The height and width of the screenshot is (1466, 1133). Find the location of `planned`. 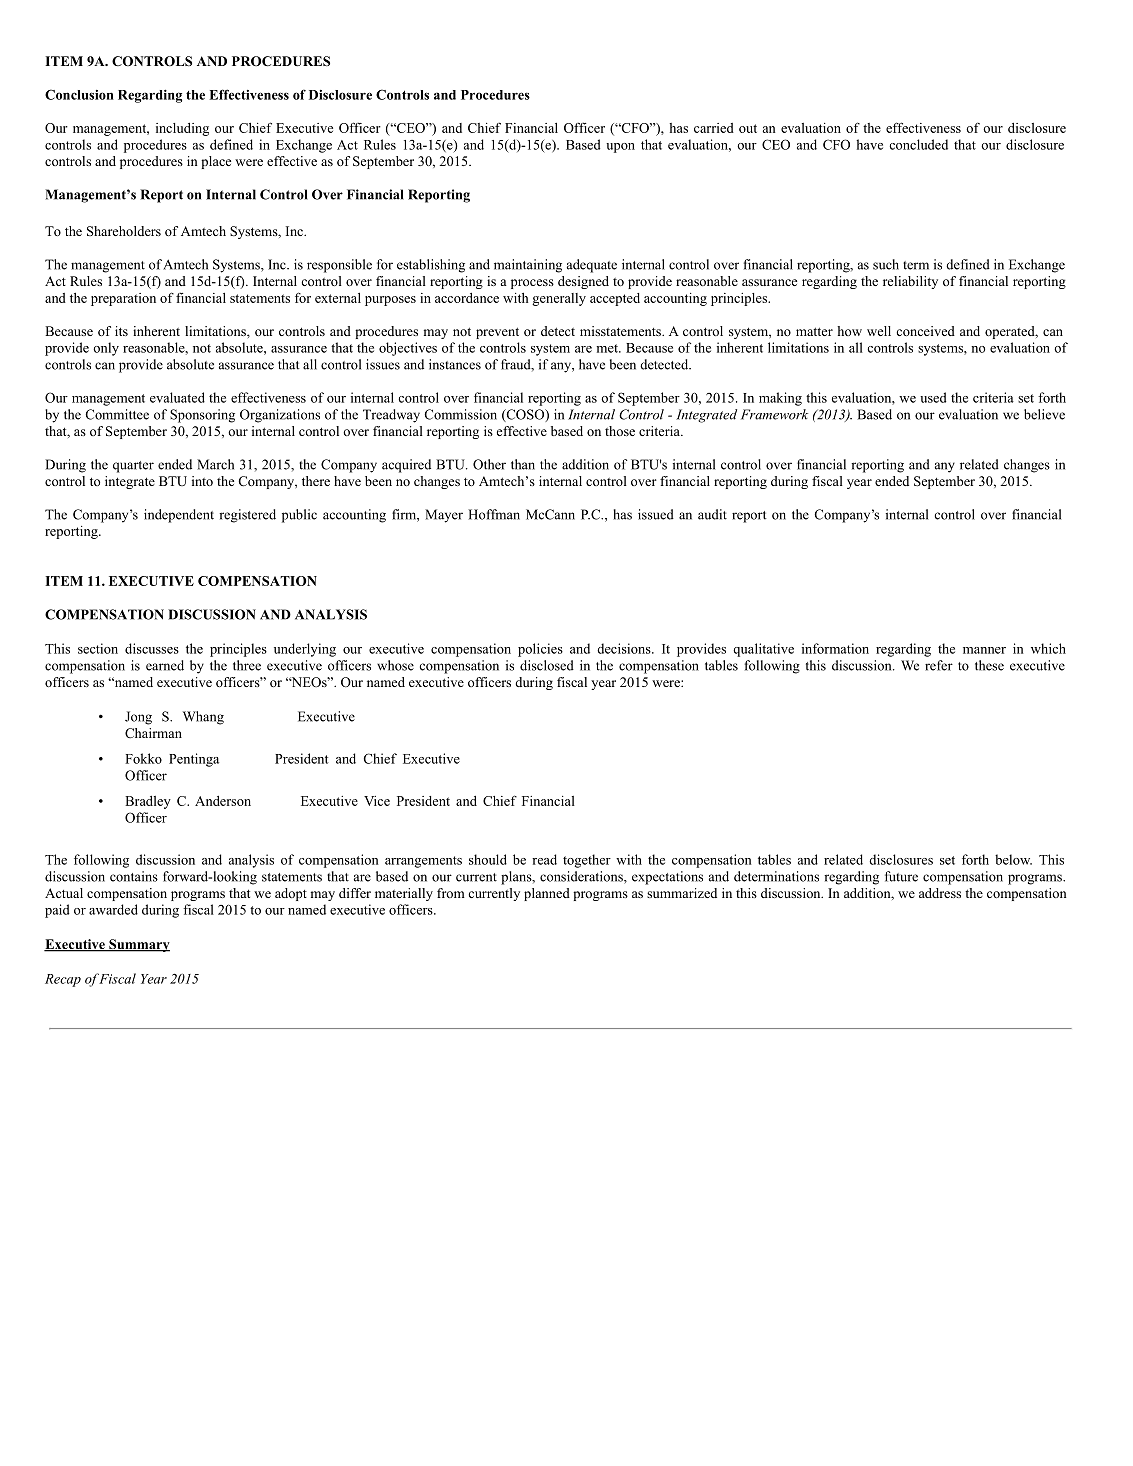

planned is located at coordinates (547, 894).
